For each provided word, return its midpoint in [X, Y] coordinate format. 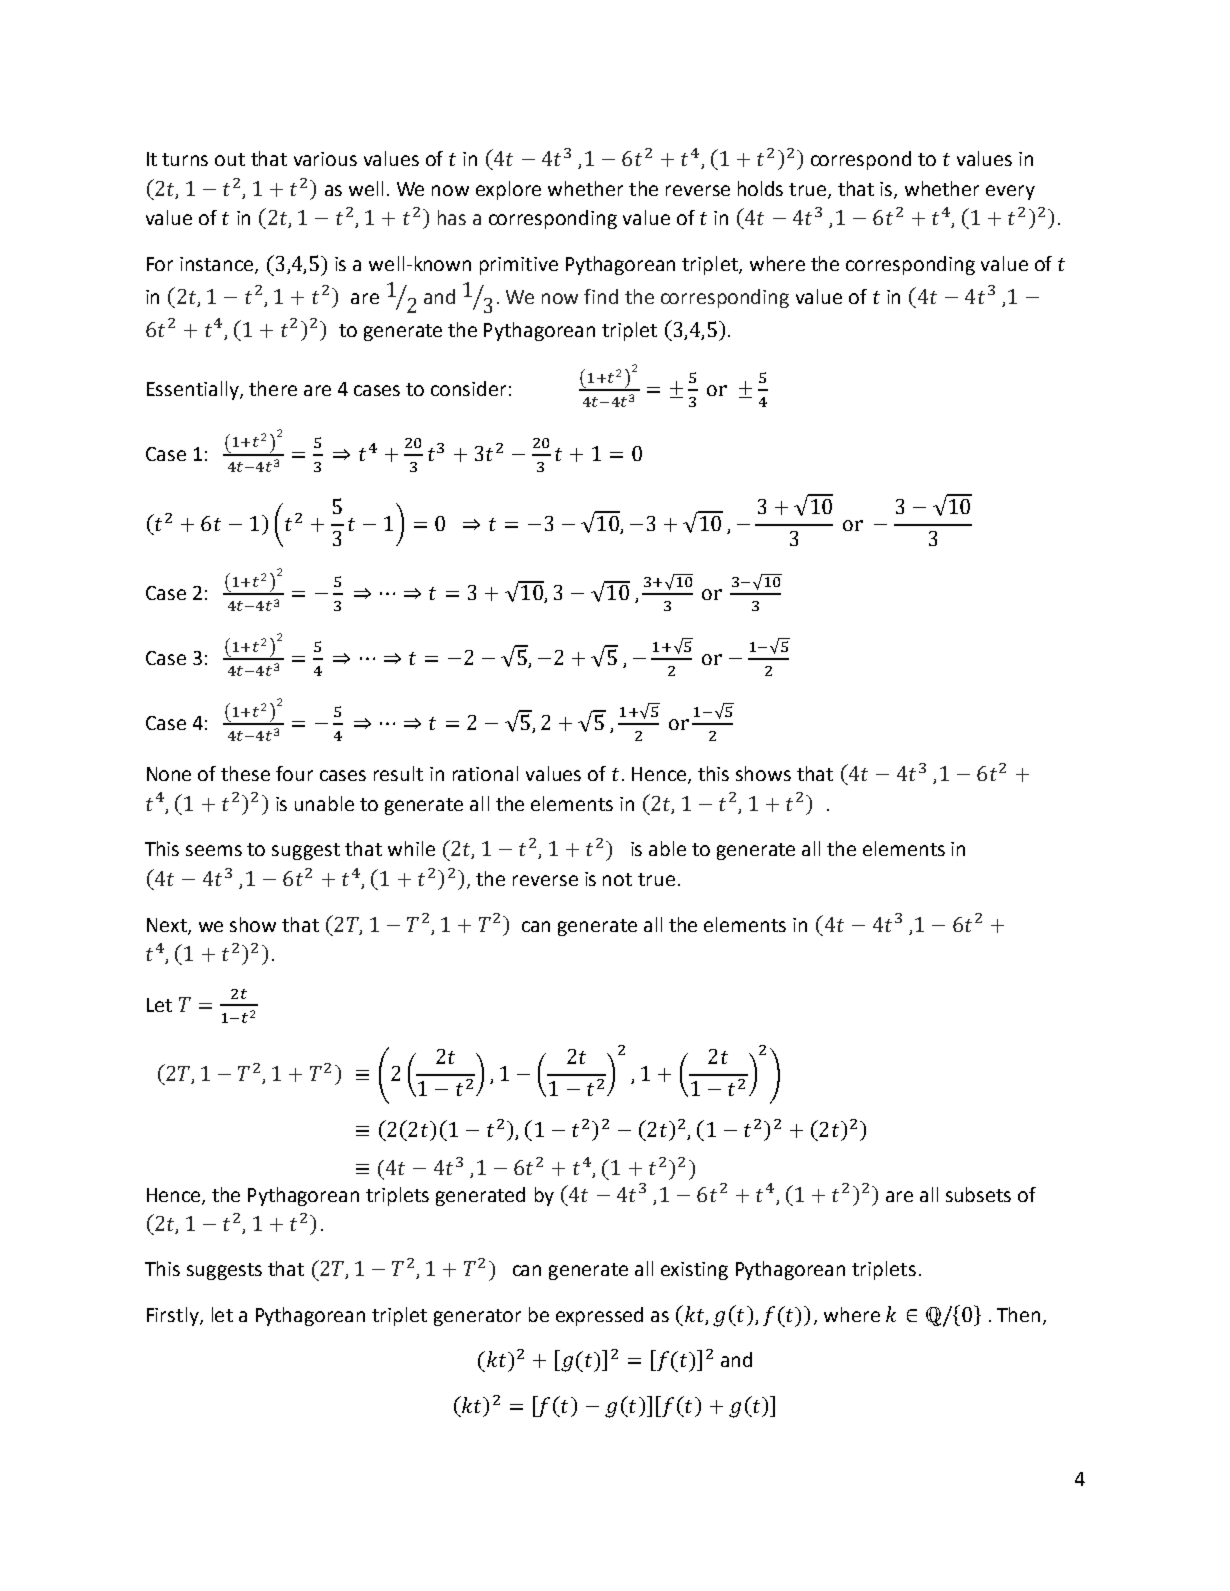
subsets [978, 1194]
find [601, 296]
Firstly [174, 1316]
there [273, 388]
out [230, 159]
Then [1018, 1314]
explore [508, 190]
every [1010, 192]
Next [168, 926]
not [617, 879]
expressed [599, 1316]
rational [485, 773]
